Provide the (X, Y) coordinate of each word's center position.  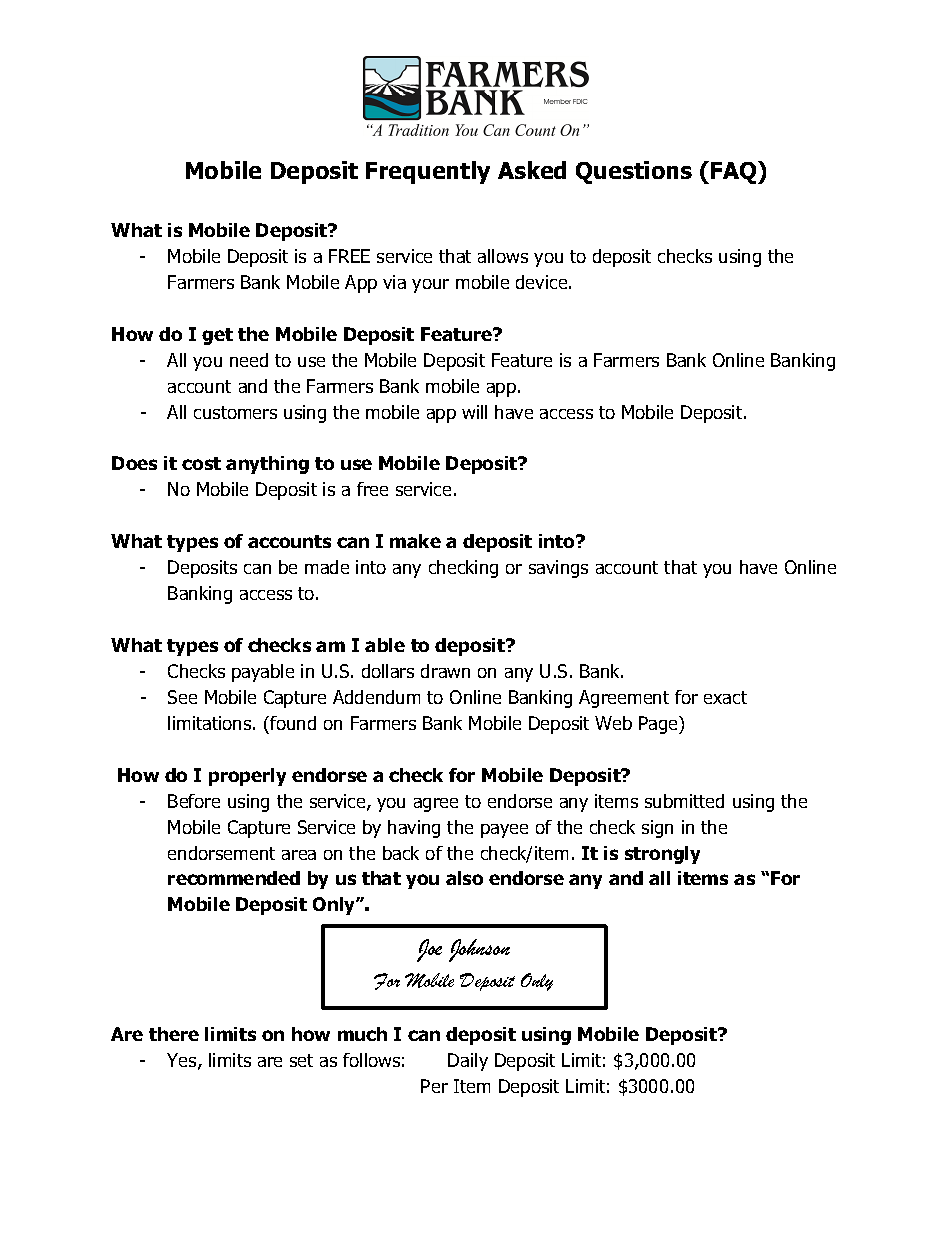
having (414, 829)
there (174, 1034)
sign (657, 829)
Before (194, 801)
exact (725, 697)
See (182, 697)
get (217, 336)
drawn (445, 671)
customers (235, 412)
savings (558, 569)
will (474, 412)
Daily (468, 1062)
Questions (634, 172)
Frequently (428, 172)
